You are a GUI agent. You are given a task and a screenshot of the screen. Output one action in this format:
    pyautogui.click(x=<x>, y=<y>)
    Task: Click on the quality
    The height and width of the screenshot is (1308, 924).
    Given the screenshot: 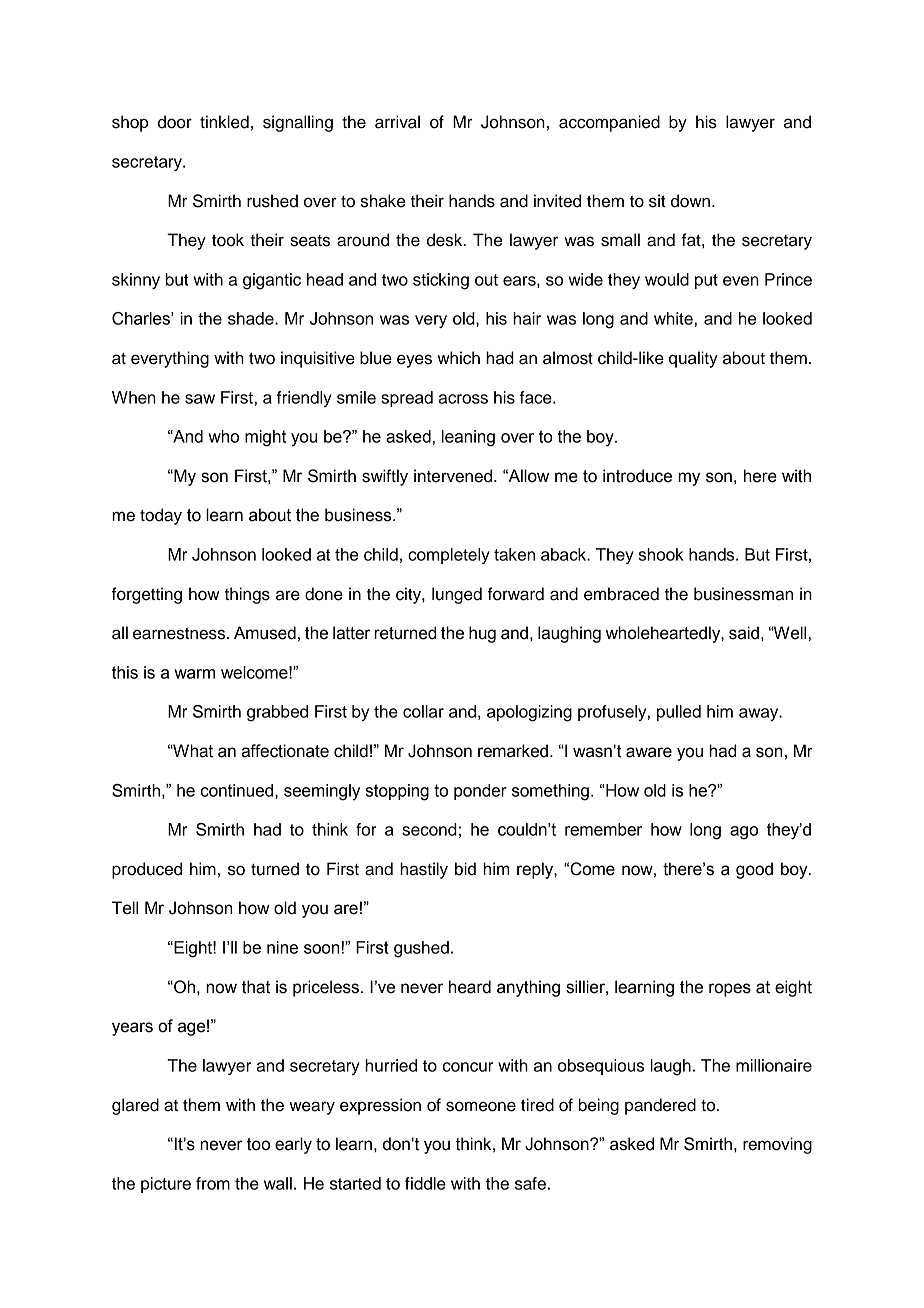 What is the action you would take?
    pyautogui.click(x=693, y=359)
